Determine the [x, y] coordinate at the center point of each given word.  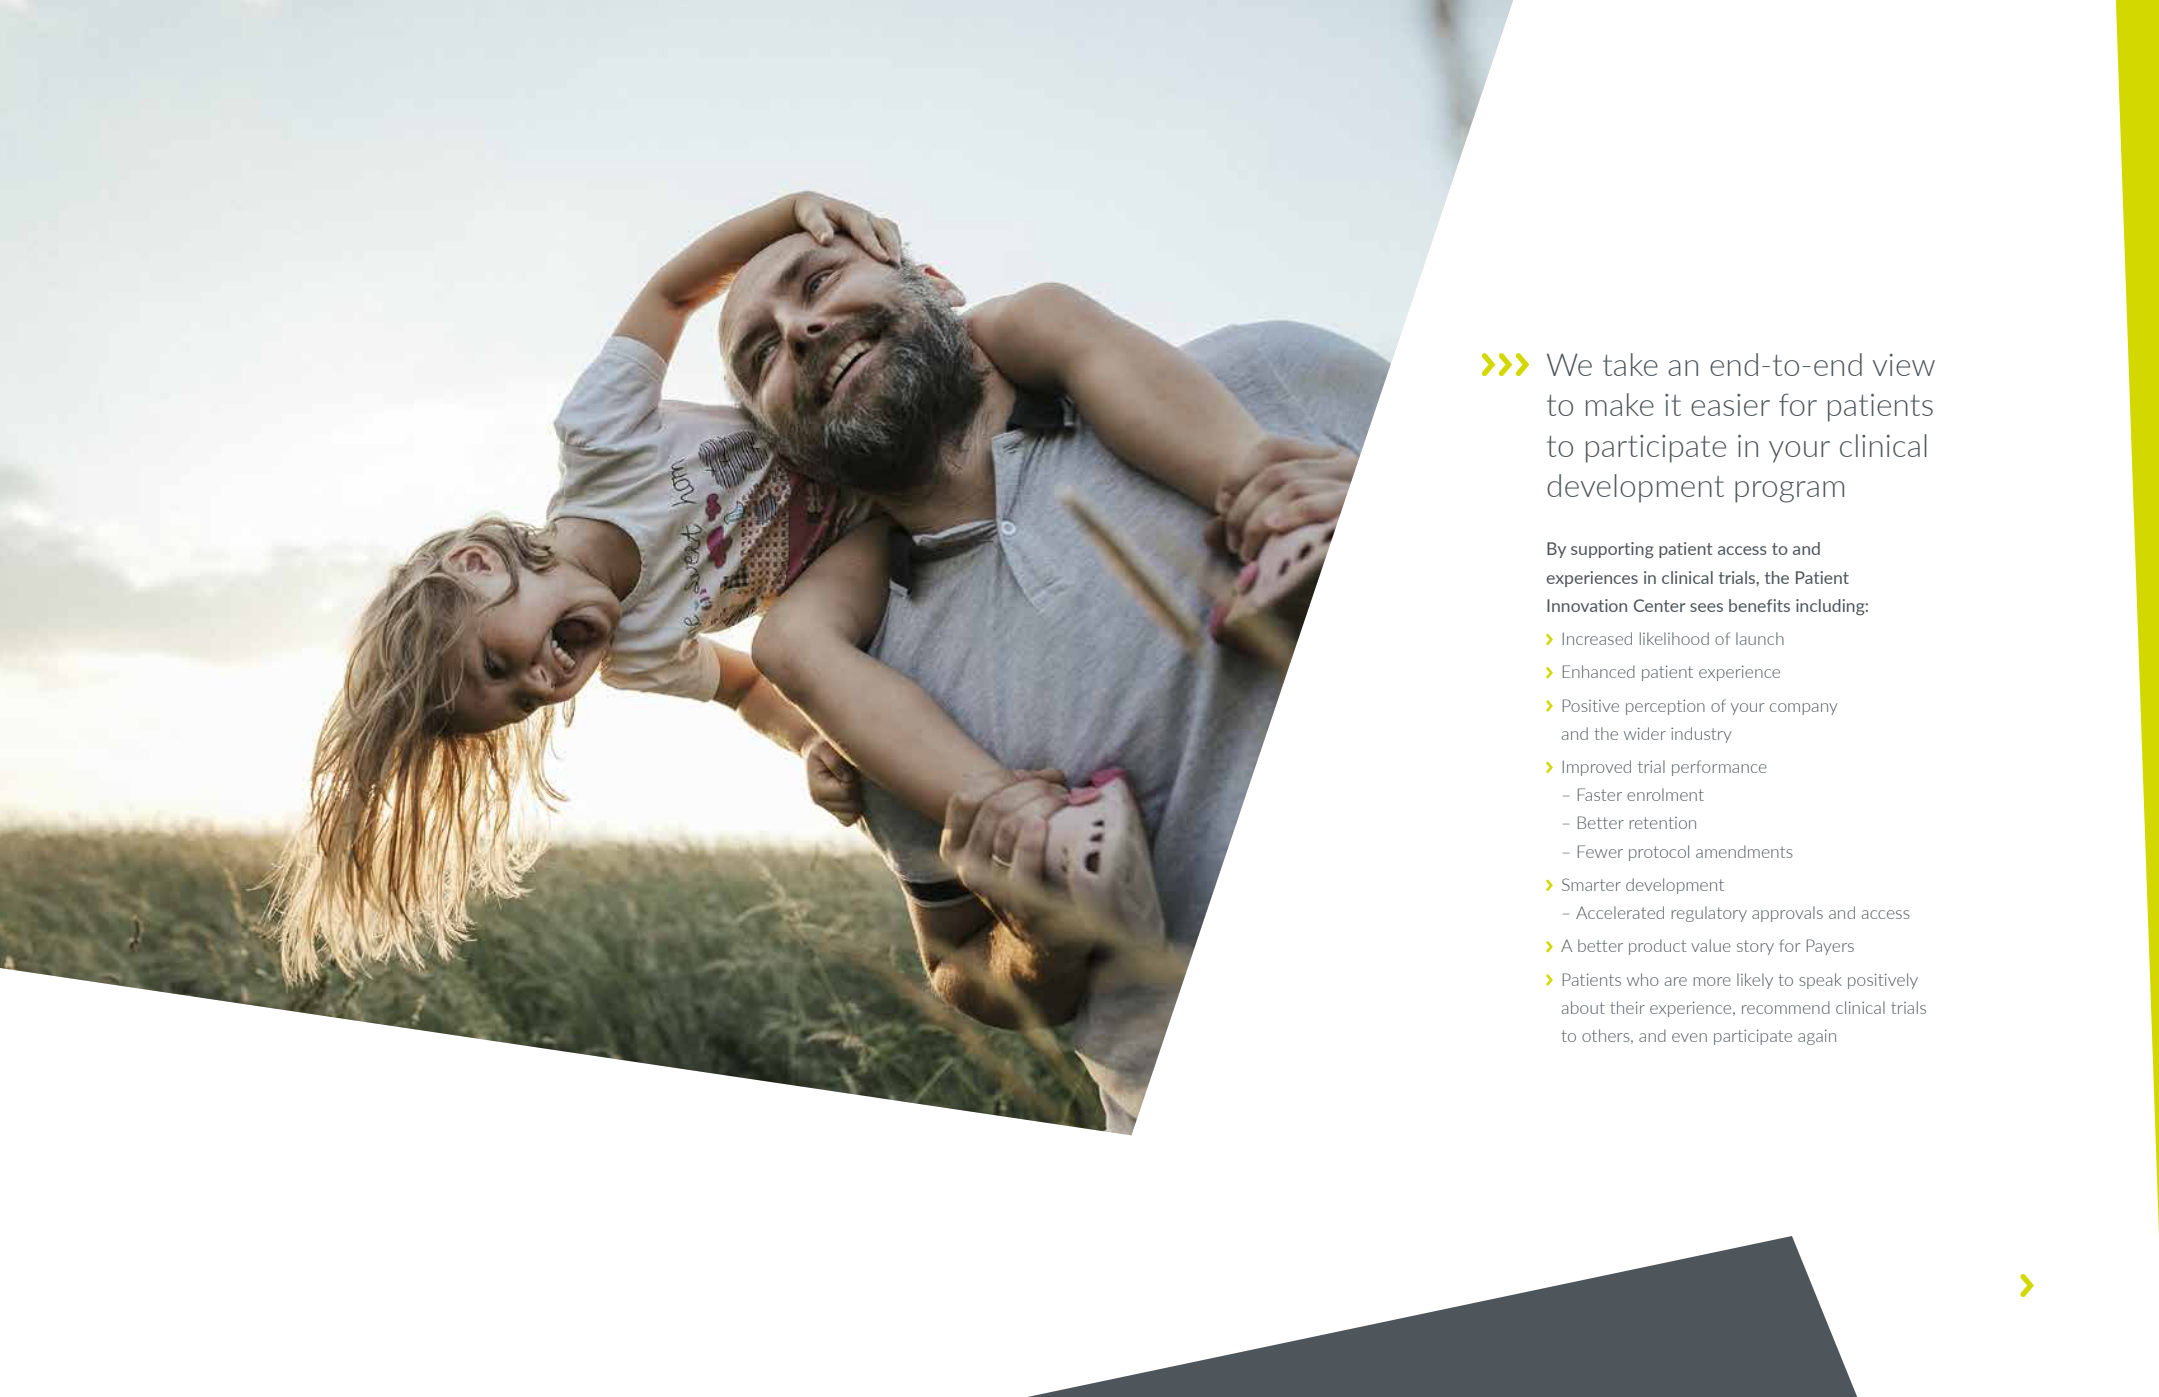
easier [1730, 405]
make [1620, 404]
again [1817, 1037]
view [1904, 365]
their [1627, 1007]
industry [1701, 735]
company [1804, 709]
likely [1755, 981]
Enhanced [1599, 671]
